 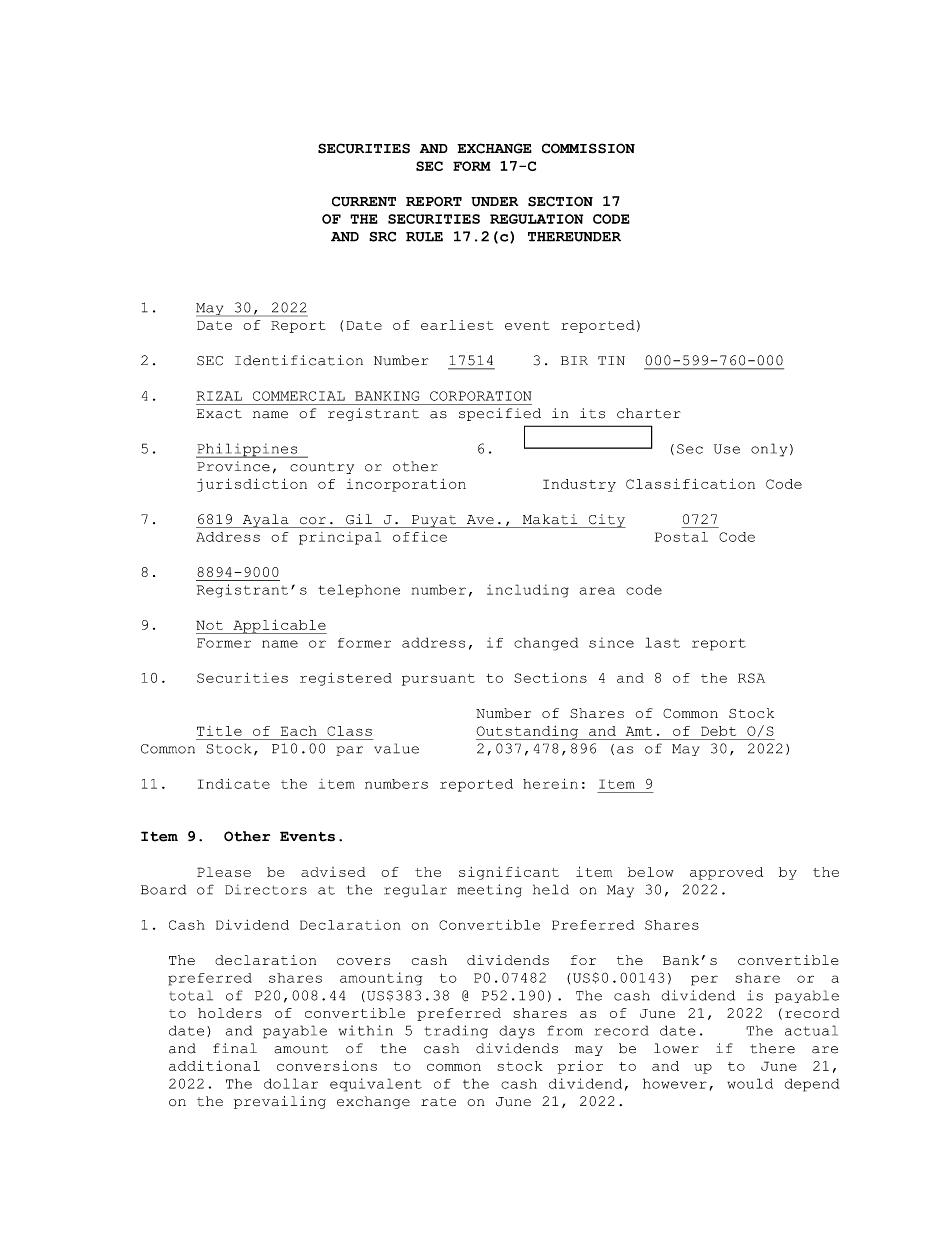 What do you see at coordinates (500, 414) in the screenshot?
I see `specified` at bounding box center [500, 414].
